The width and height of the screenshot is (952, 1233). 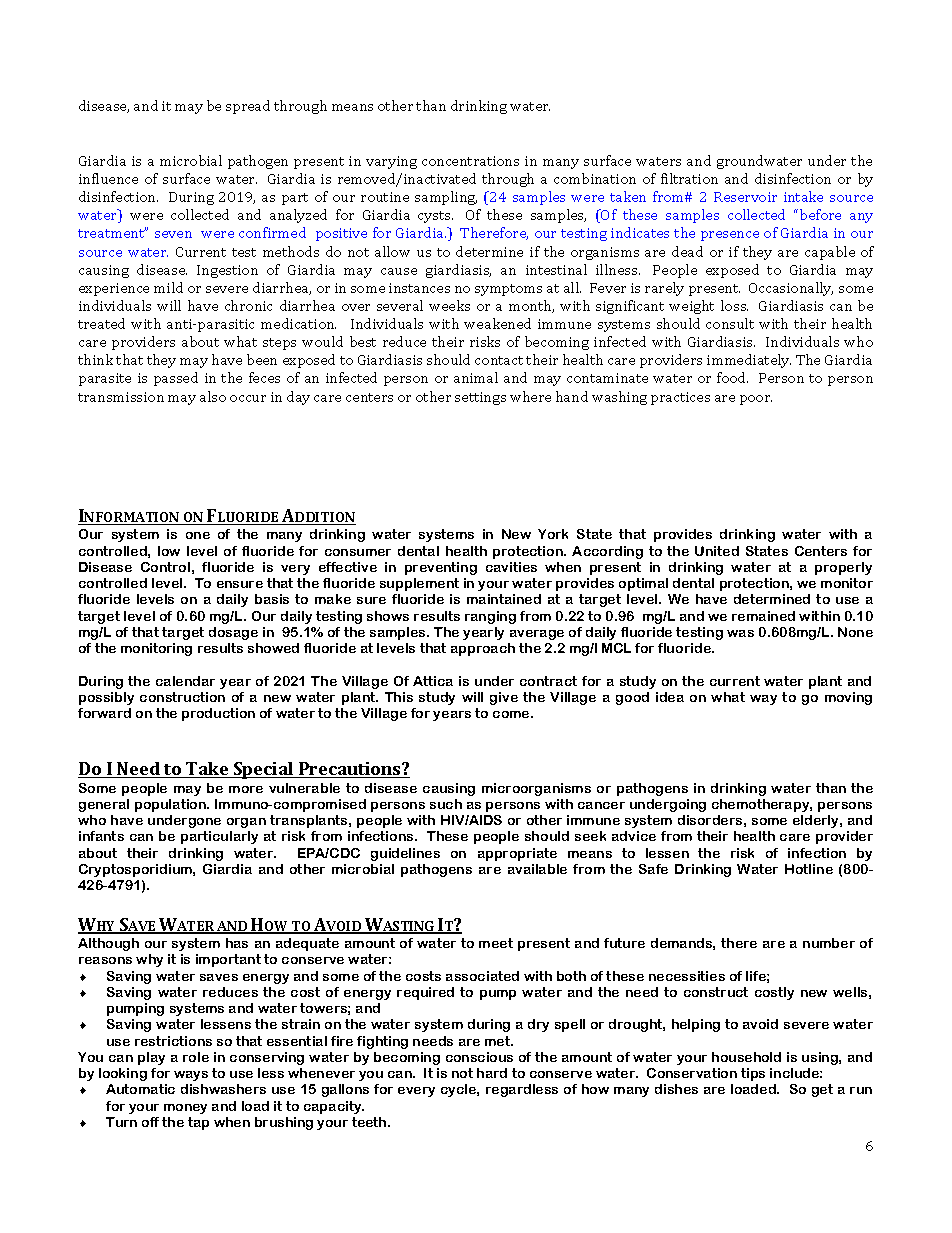 What do you see at coordinates (476, 377) in the screenshot?
I see `animal` at bounding box center [476, 377].
